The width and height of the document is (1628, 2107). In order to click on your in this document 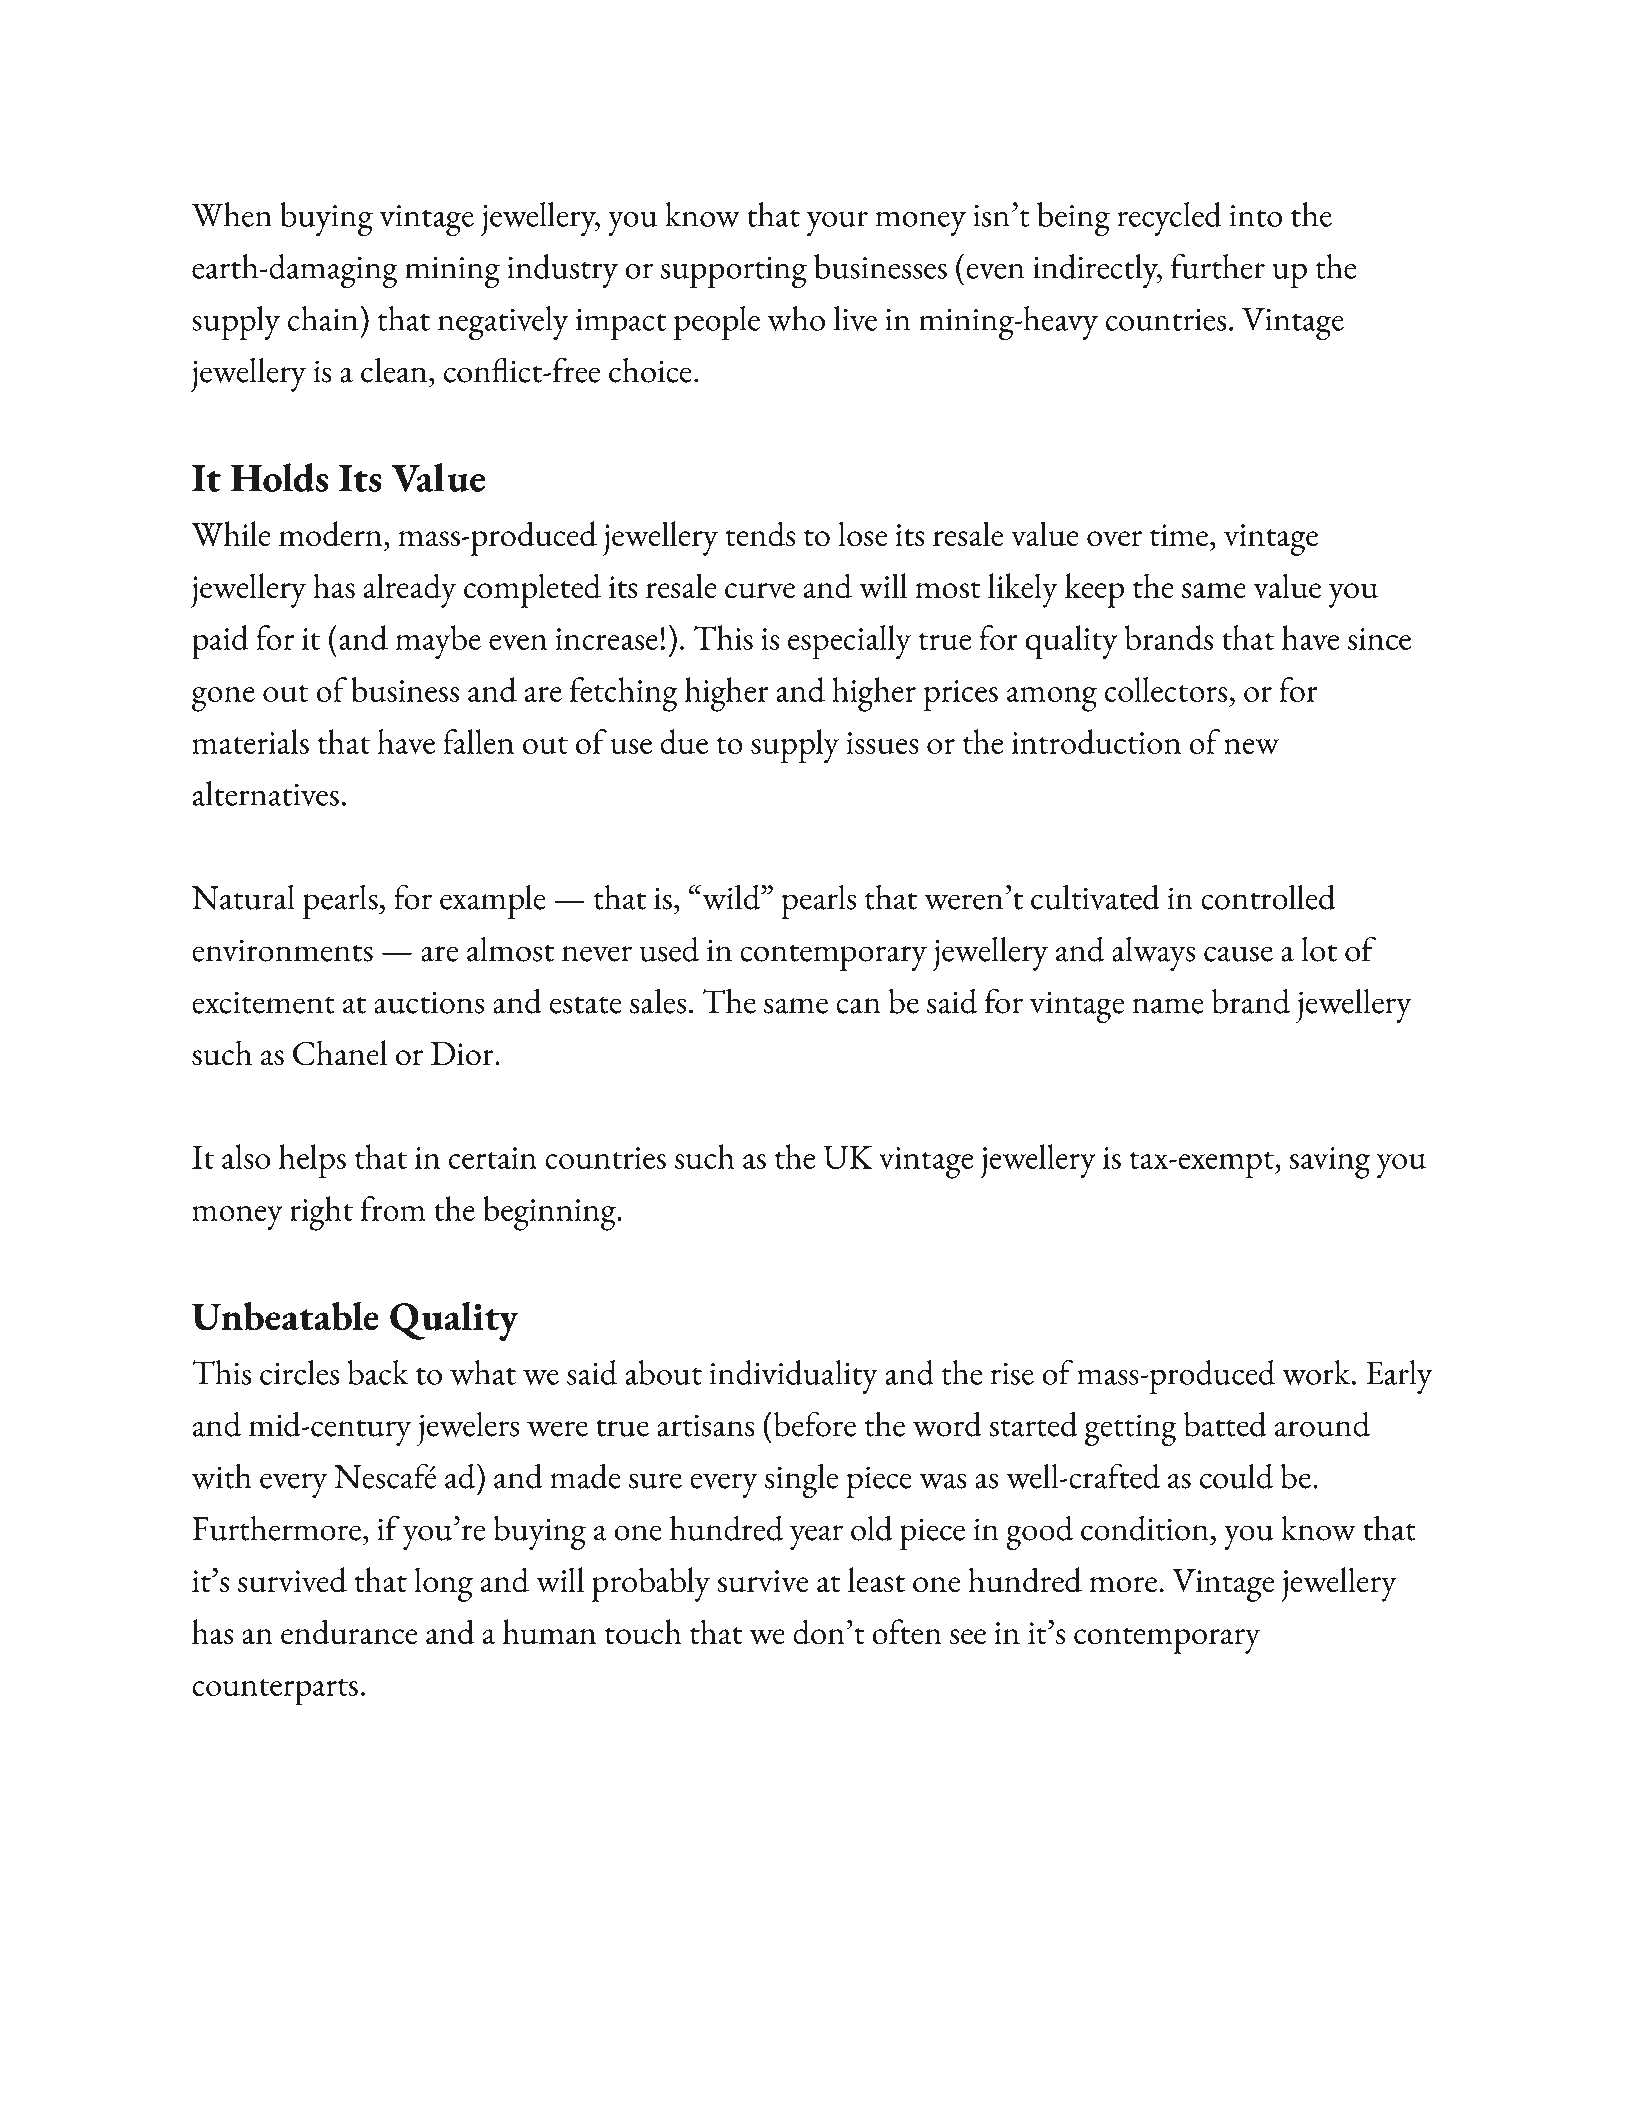, I will do `click(837, 223)`.
